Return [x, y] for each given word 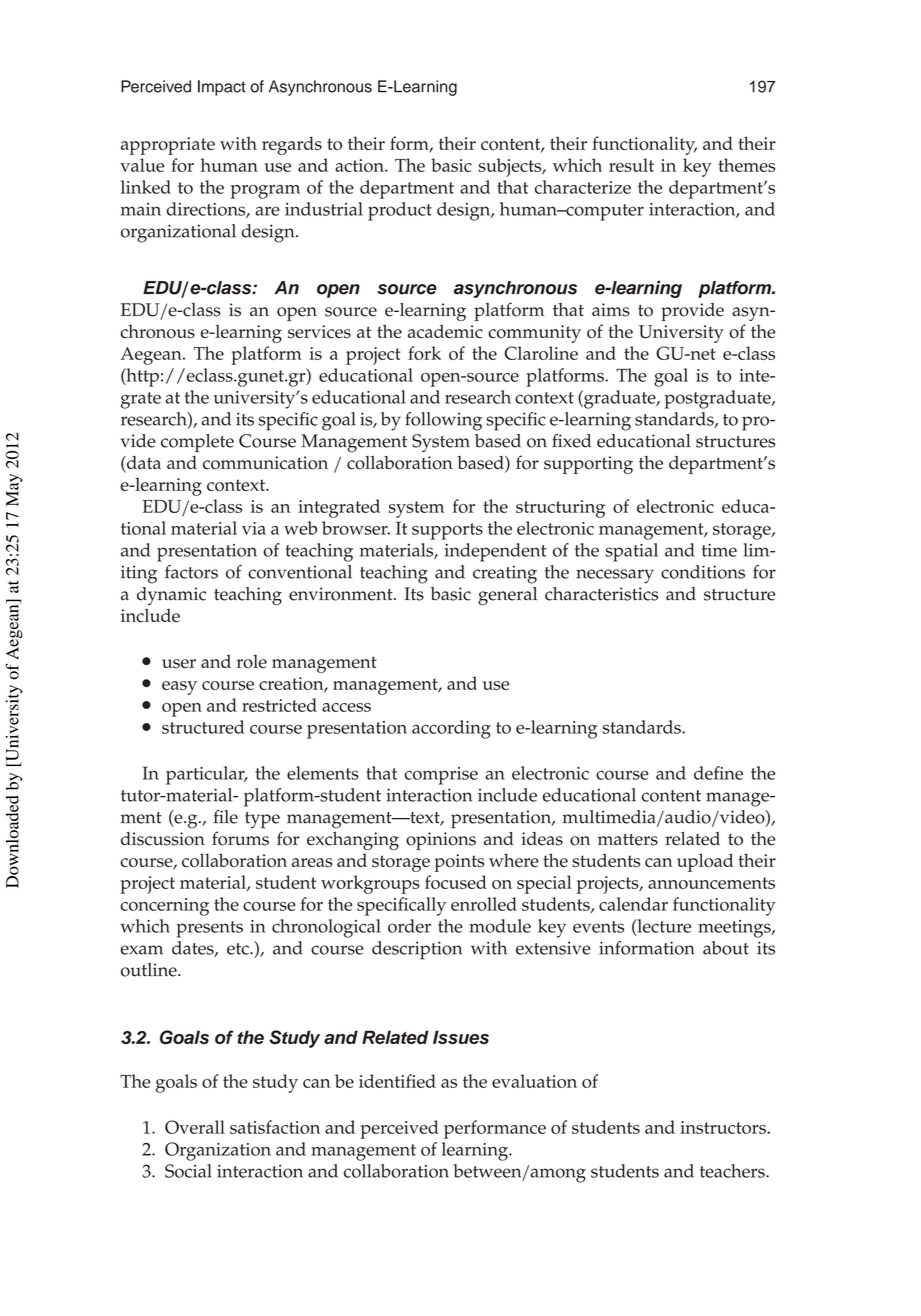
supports [447, 531]
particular [206, 775]
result [631, 165]
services [319, 332]
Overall [195, 1127]
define [718, 773]
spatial [632, 552]
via [254, 528]
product [400, 211]
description [417, 950]
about [726, 948]
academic [445, 331]
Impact [222, 88]
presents [210, 929]
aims [611, 310]
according [451, 729]
